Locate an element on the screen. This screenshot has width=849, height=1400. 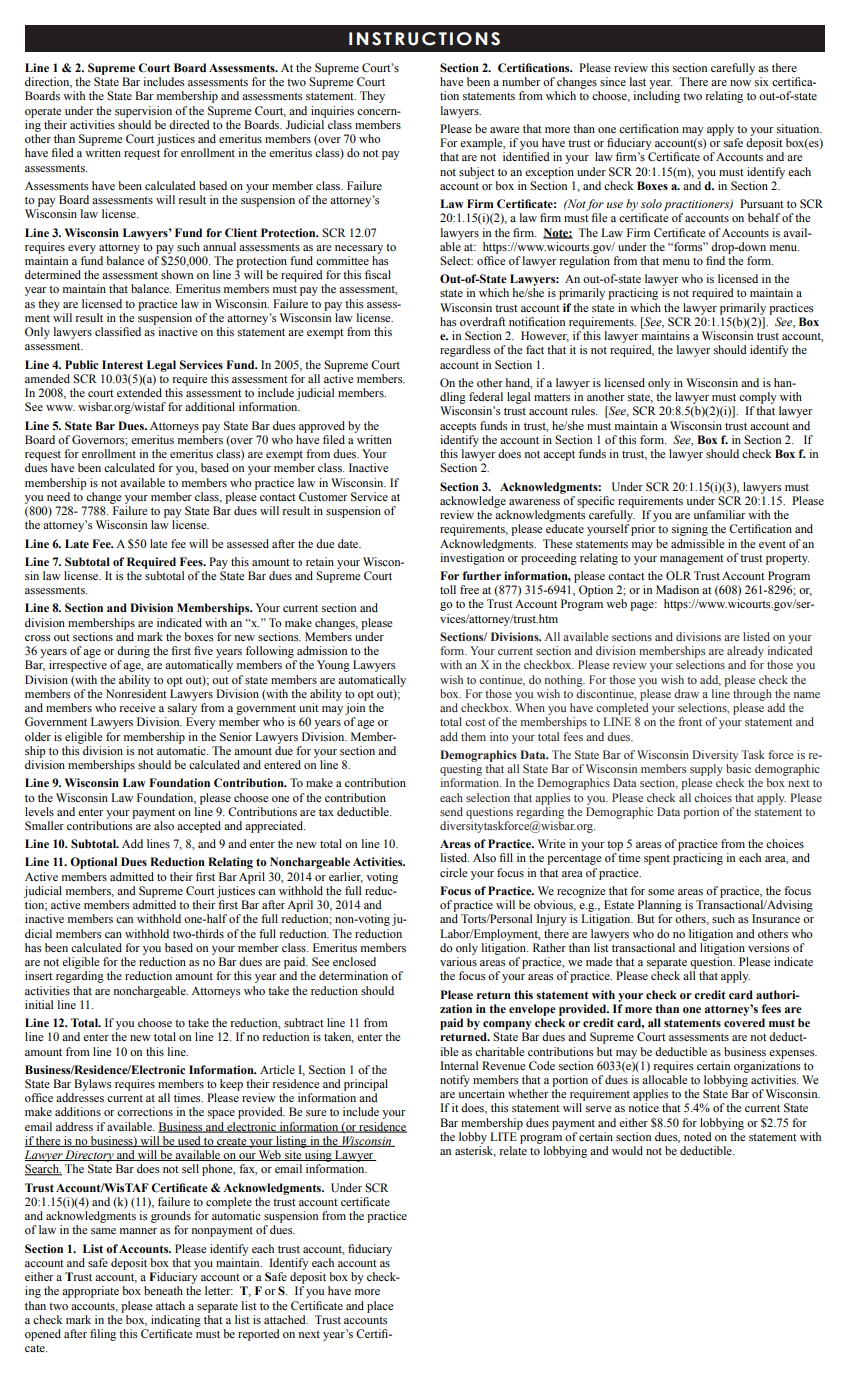
subject is located at coordinates (477, 173).
